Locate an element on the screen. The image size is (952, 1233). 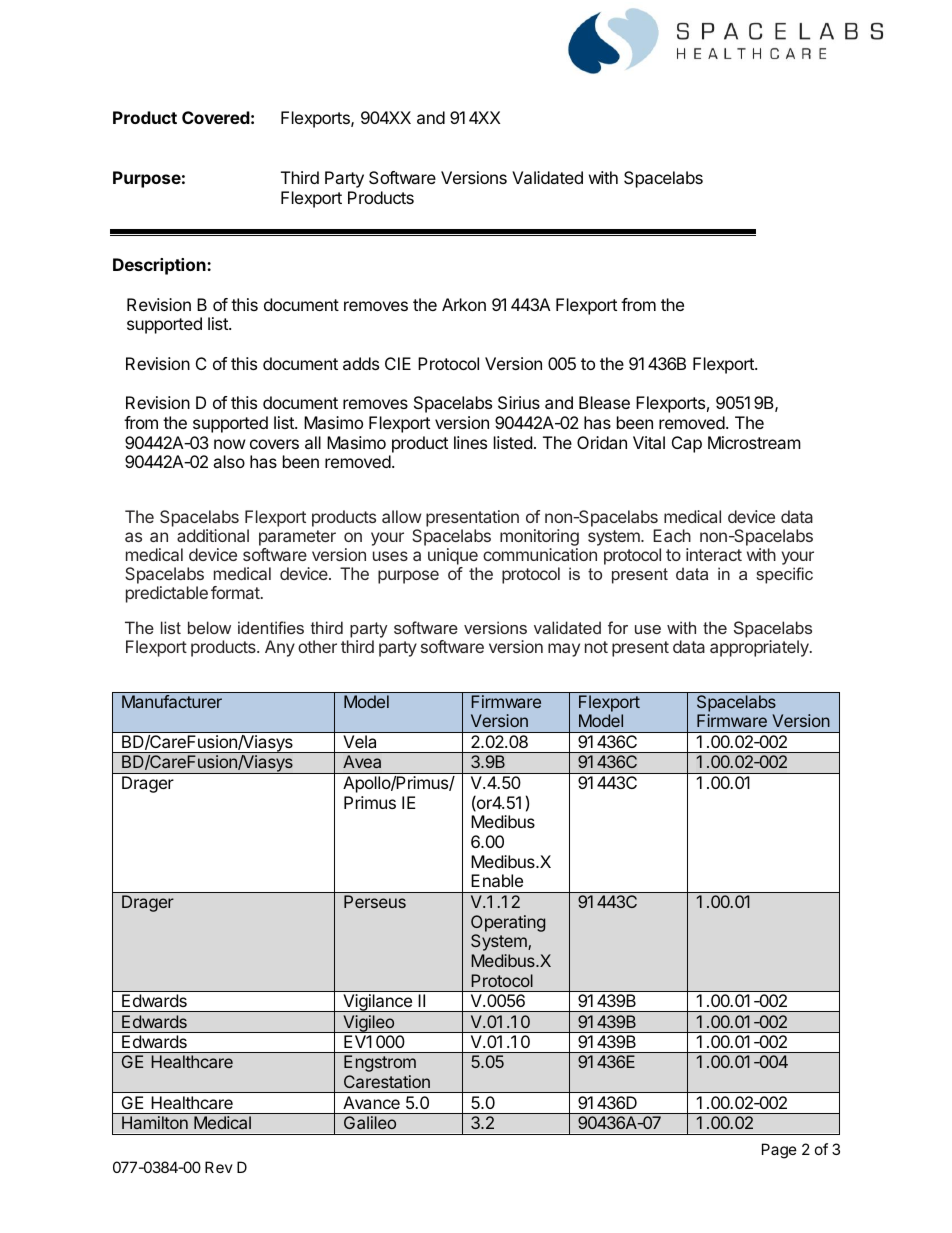
Galileo is located at coordinates (370, 1122).
